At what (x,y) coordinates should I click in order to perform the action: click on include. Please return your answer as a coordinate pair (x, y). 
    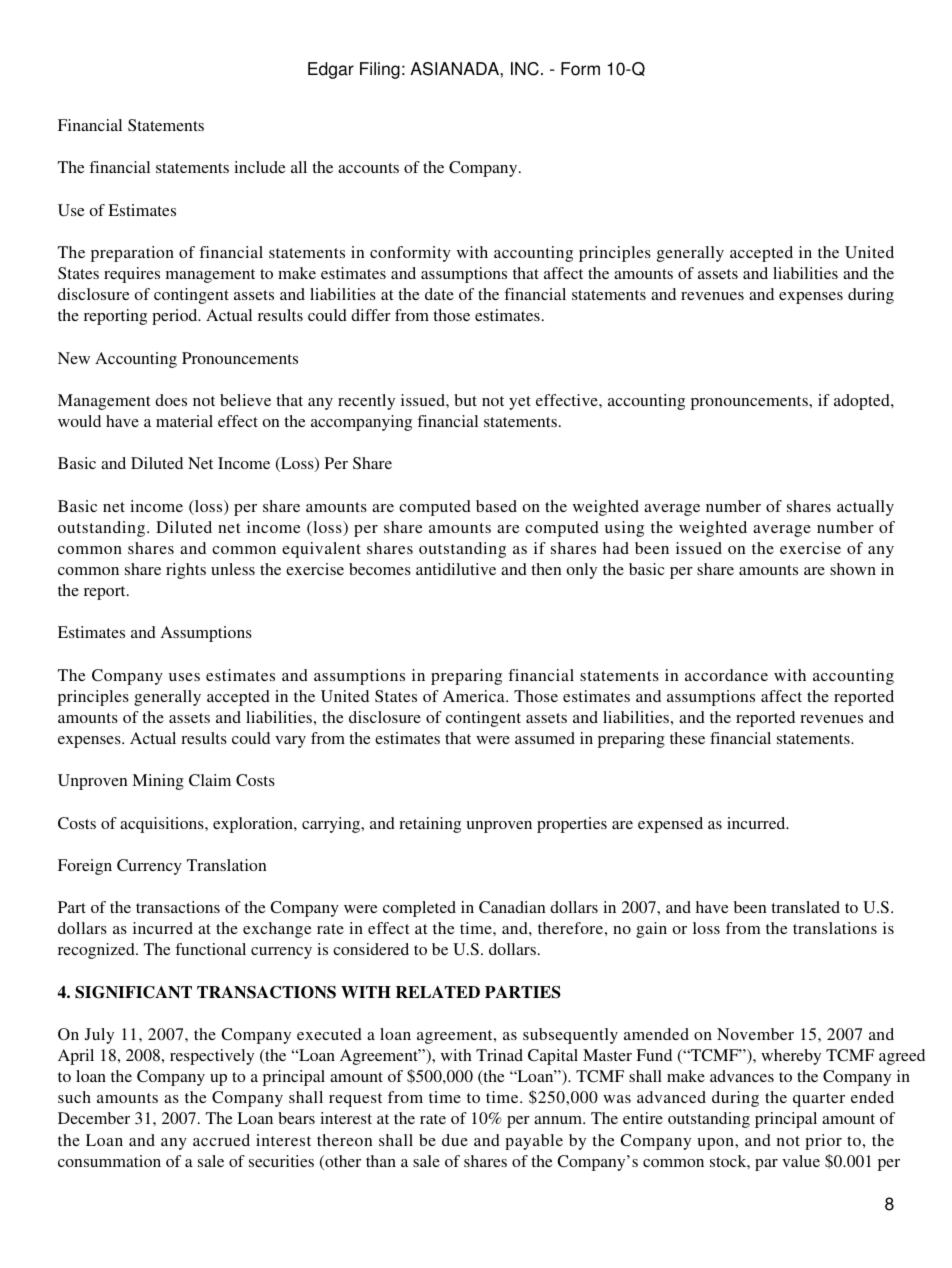
    Looking at the image, I should click on (260, 167).
